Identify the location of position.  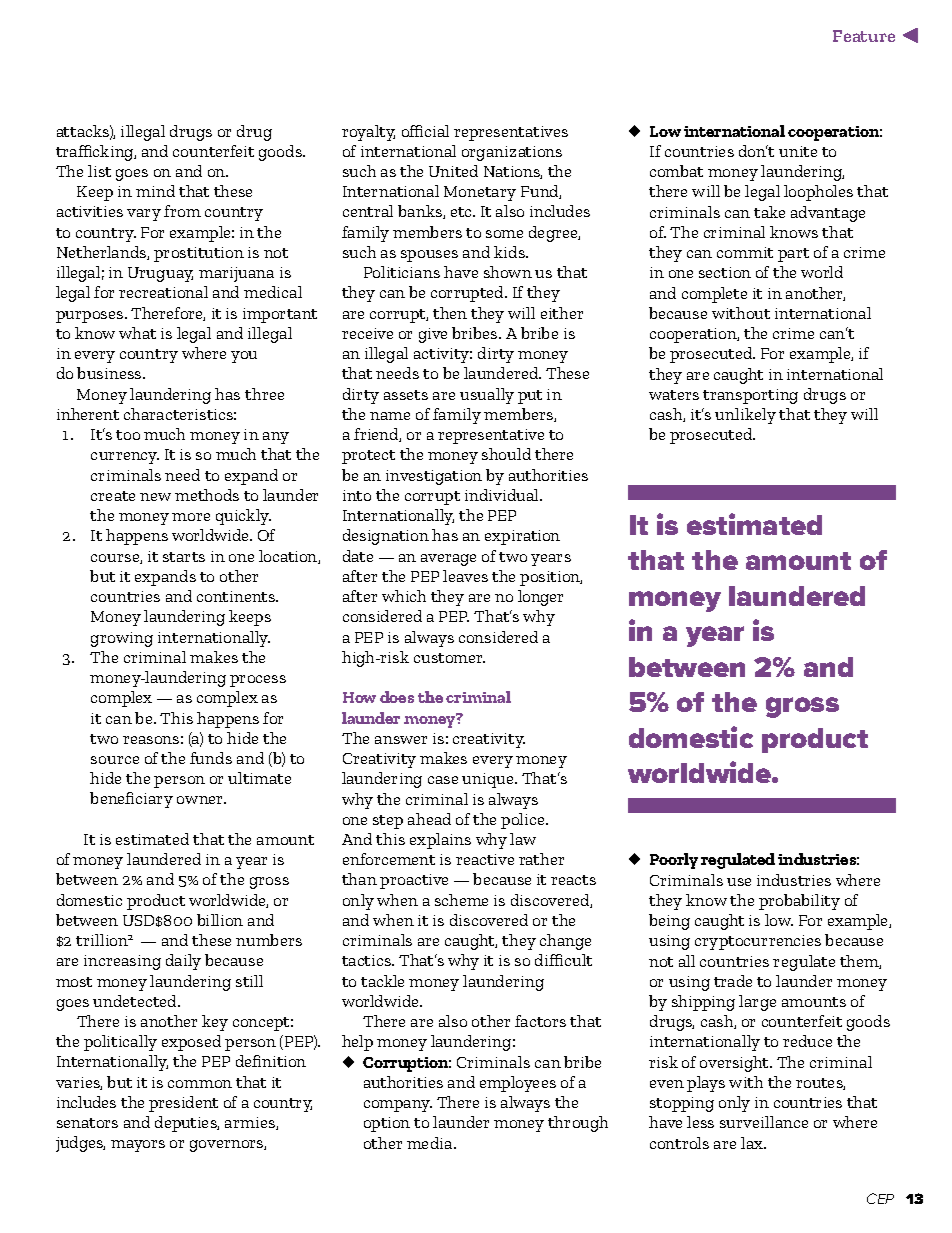
(551, 578).
